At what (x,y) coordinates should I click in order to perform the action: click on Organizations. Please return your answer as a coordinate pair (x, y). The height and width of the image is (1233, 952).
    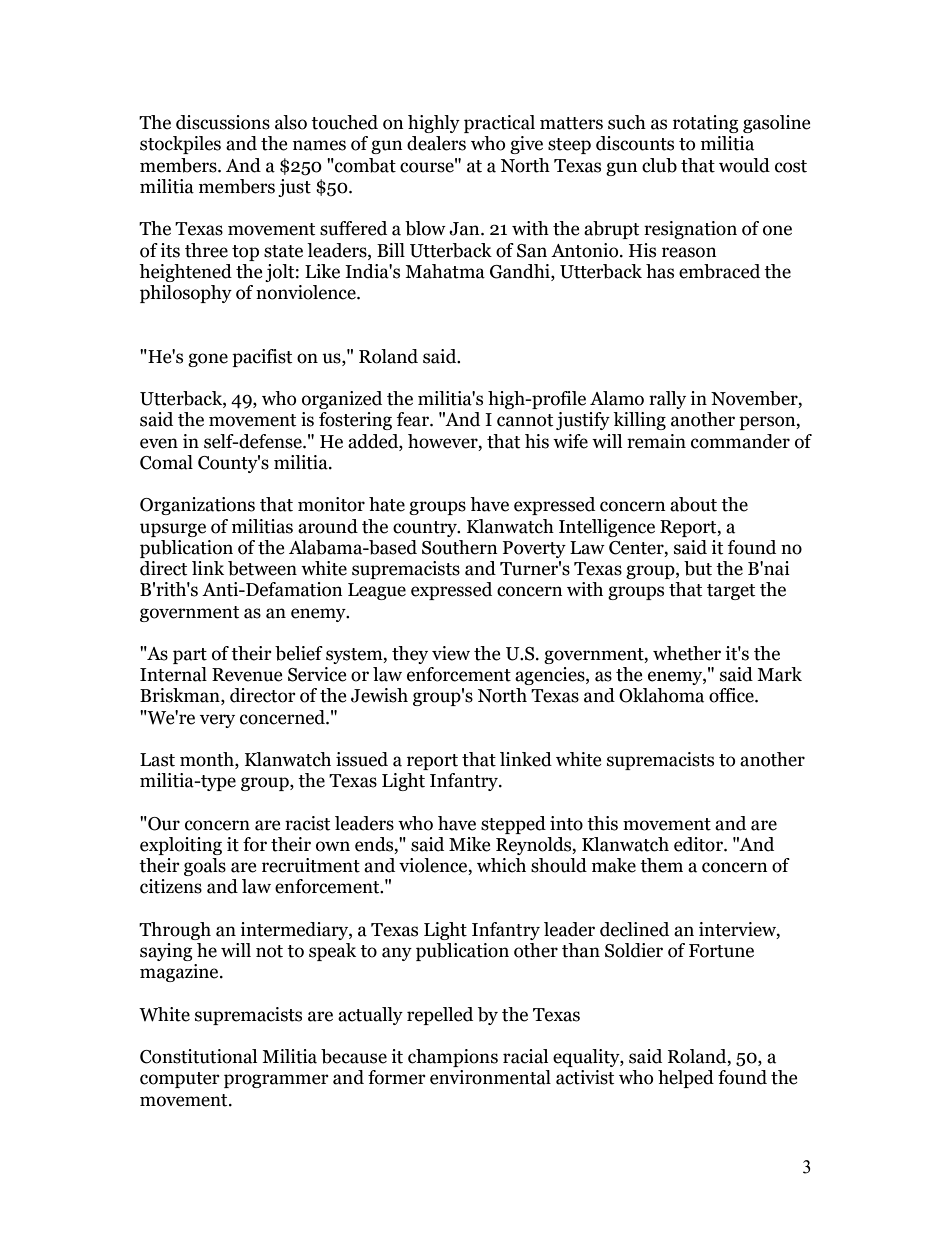
    Looking at the image, I should click on (197, 506).
